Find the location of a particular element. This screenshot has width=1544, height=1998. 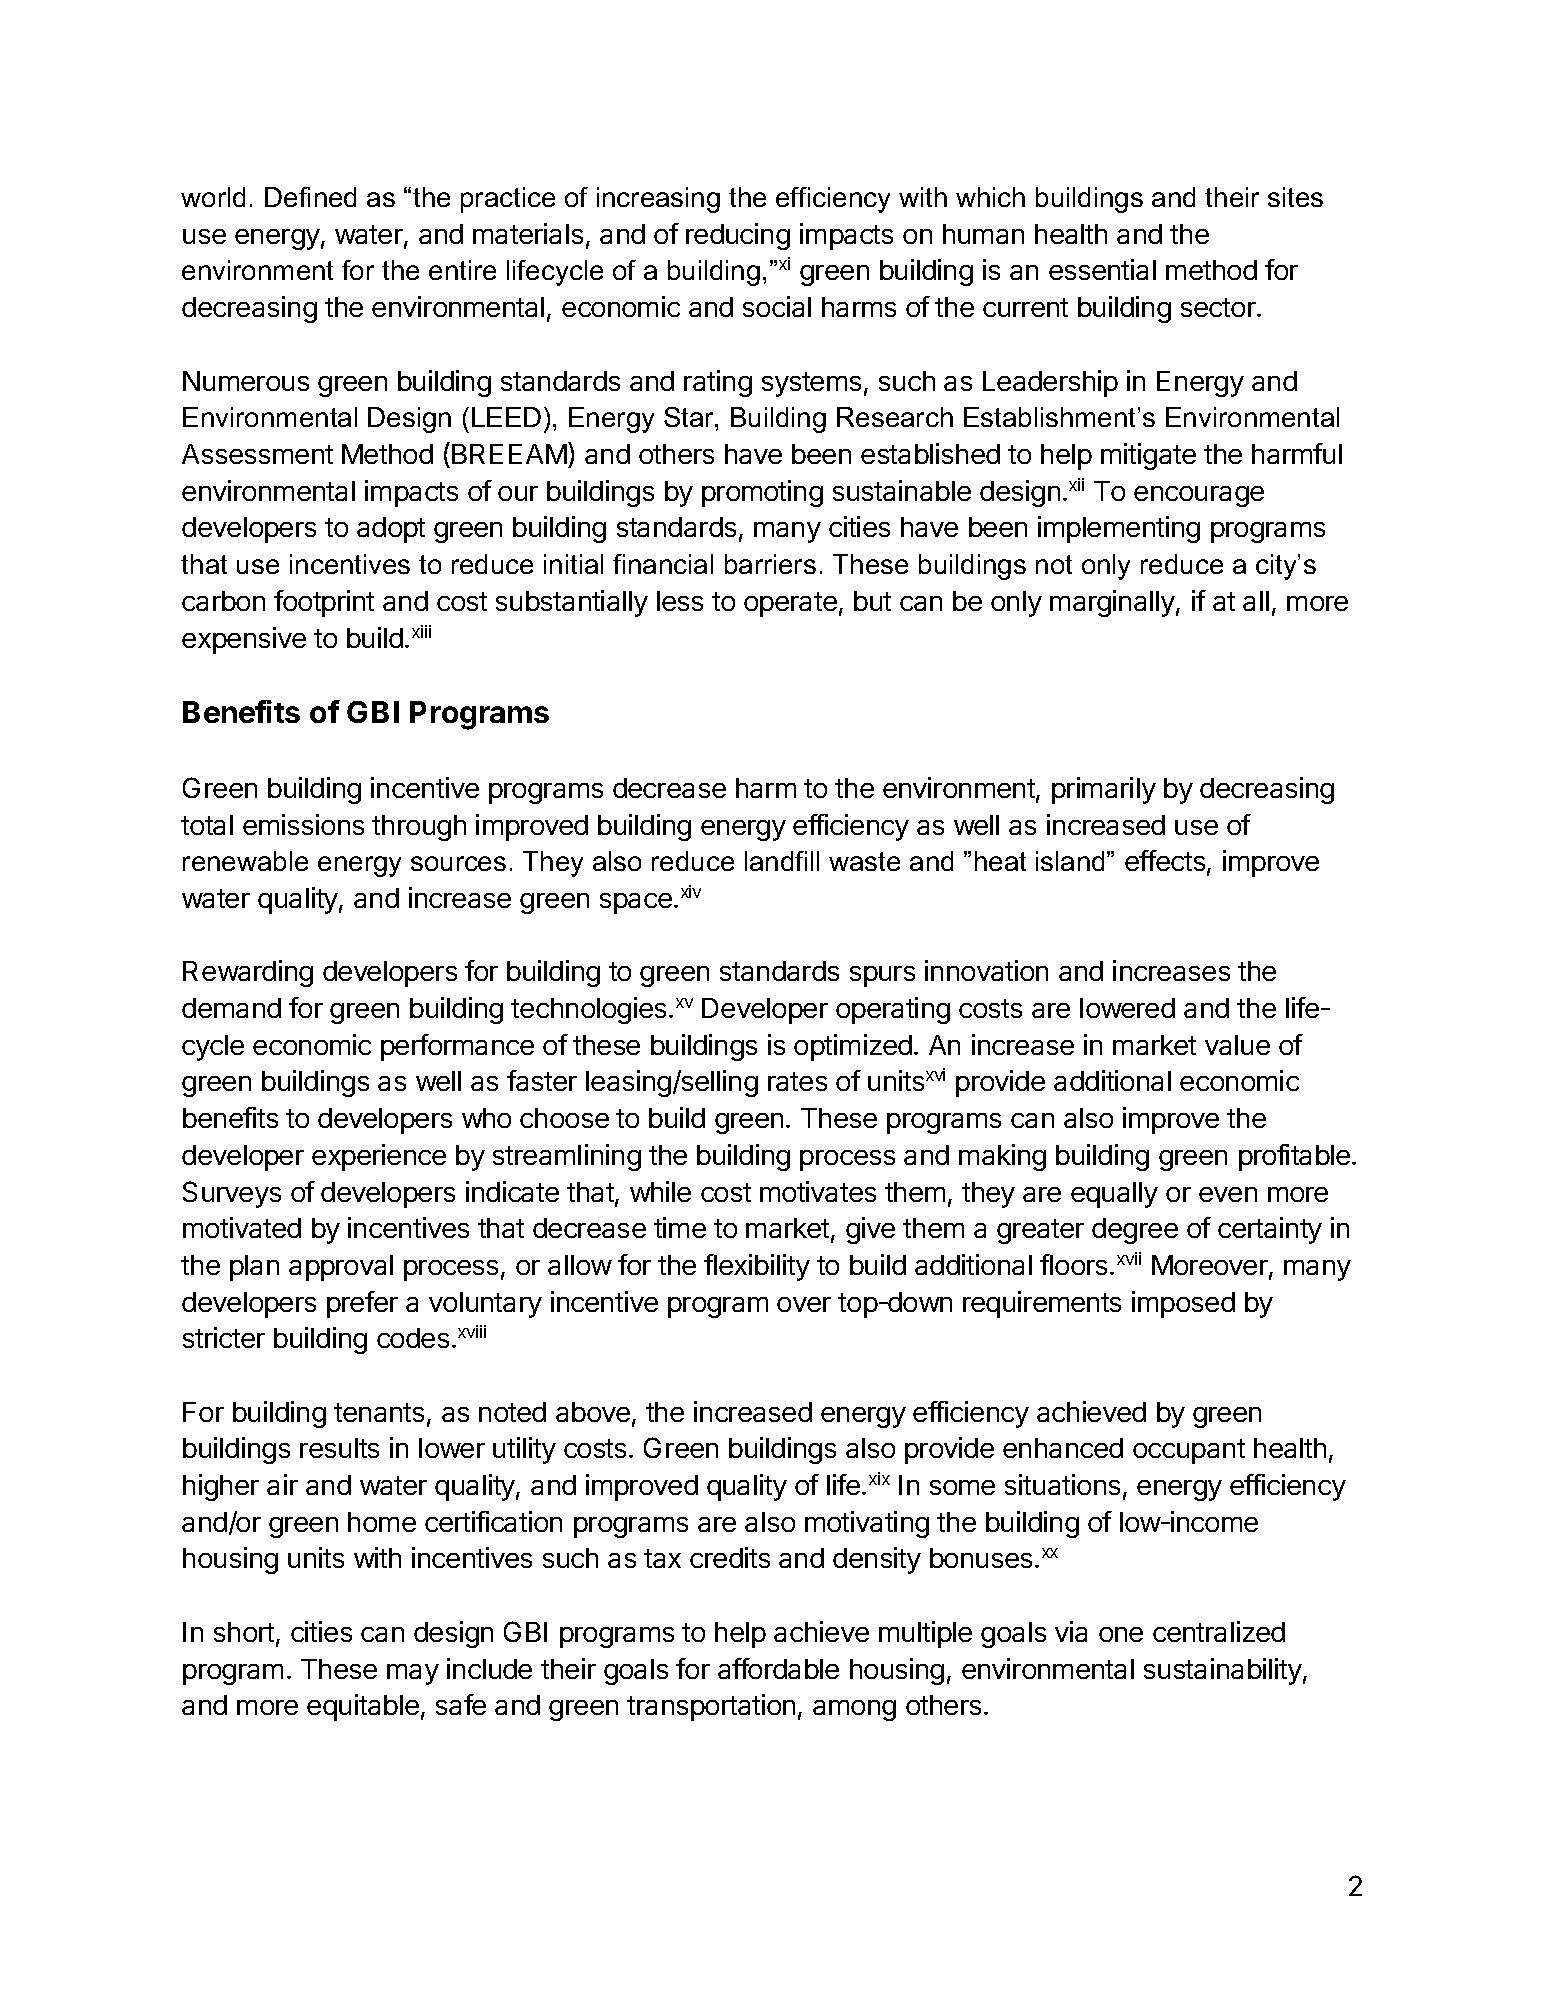

Defined is located at coordinates (310, 197).
